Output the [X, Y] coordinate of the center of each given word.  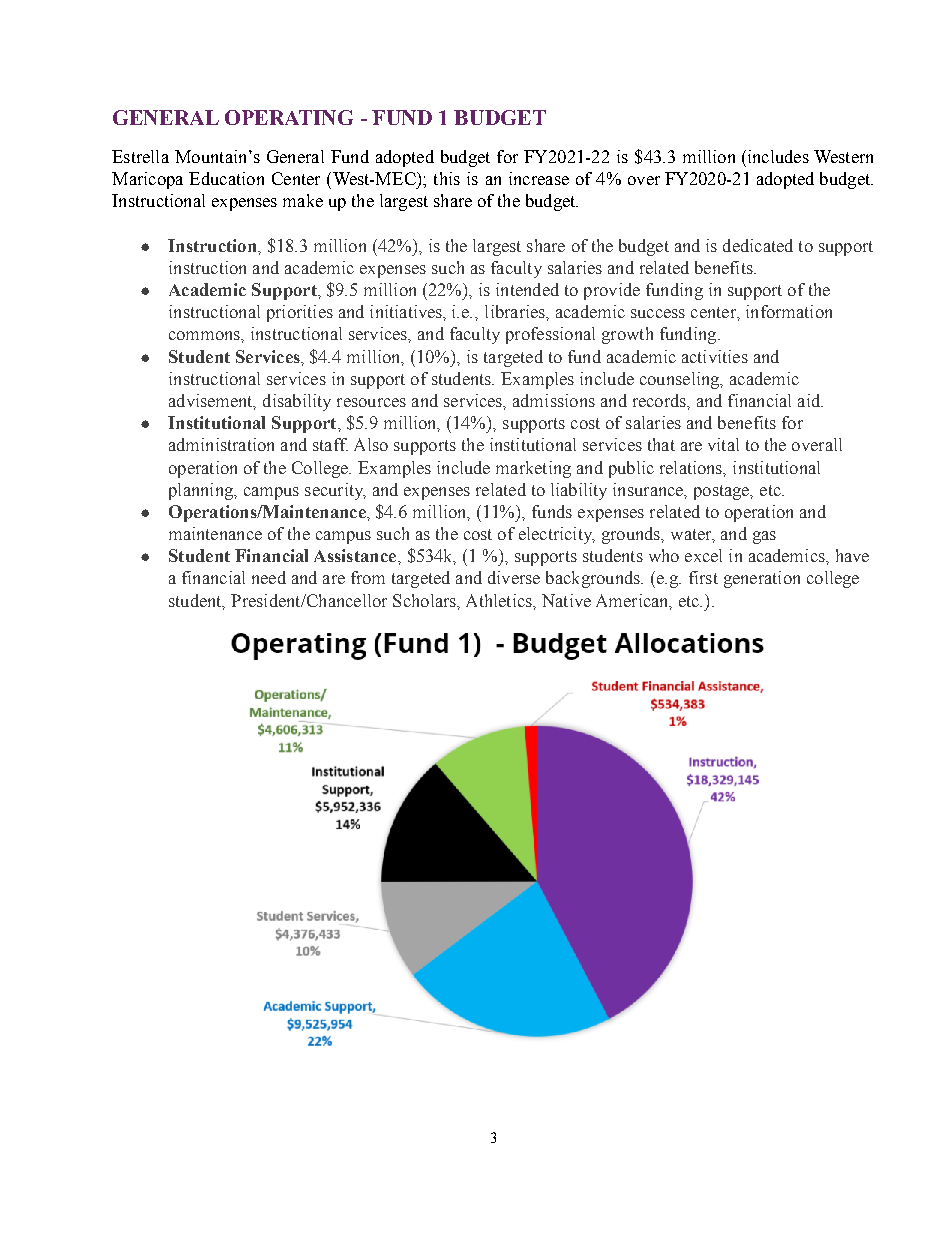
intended [527, 289]
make [303, 200]
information [789, 311]
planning [202, 491]
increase [539, 178]
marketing [533, 469]
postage [723, 492]
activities [715, 356]
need [269, 577]
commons [205, 335]
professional [550, 335]
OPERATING [289, 117]
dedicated [758, 245]
